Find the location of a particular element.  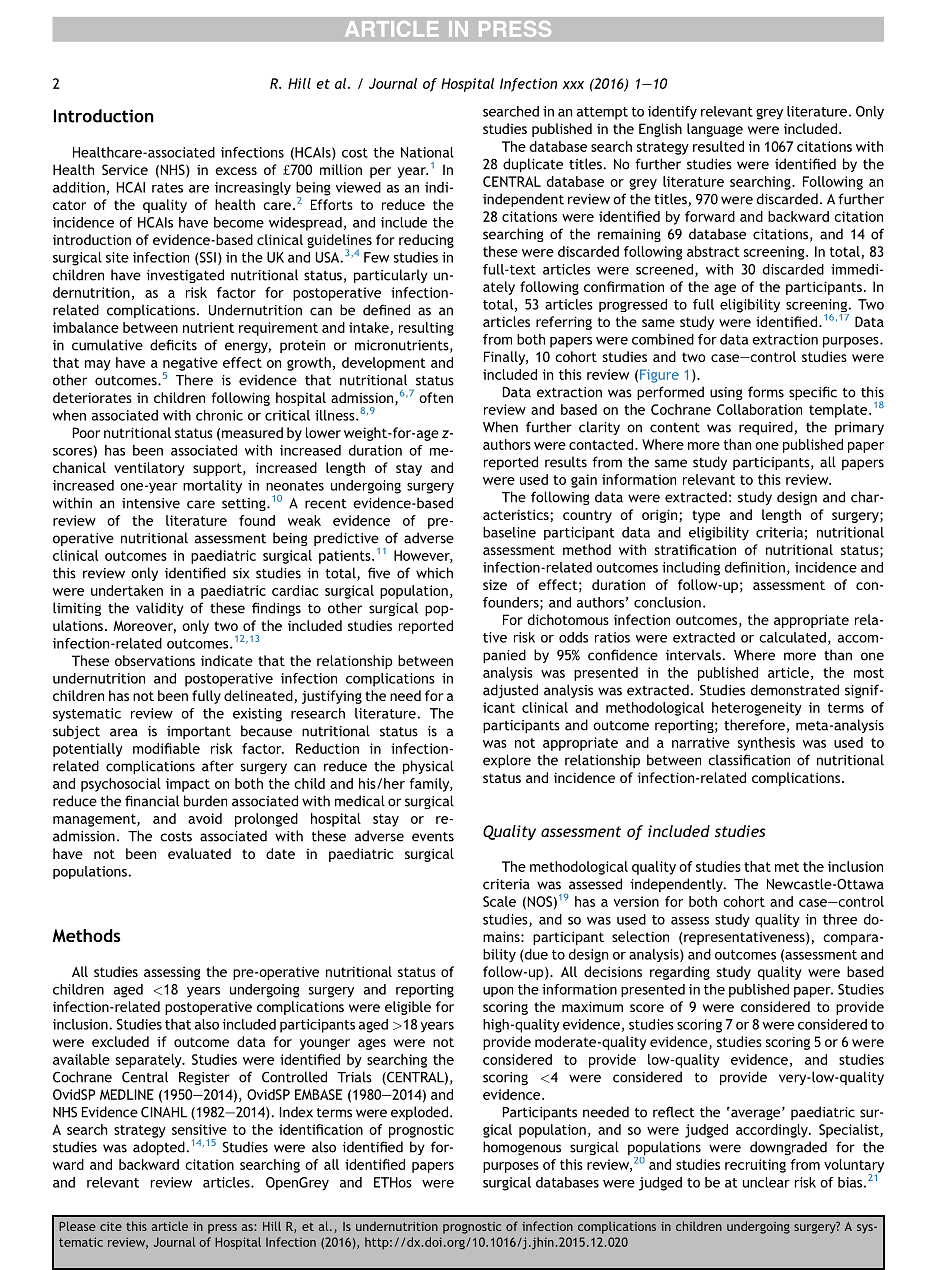

baseline is located at coordinates (509, 532).
